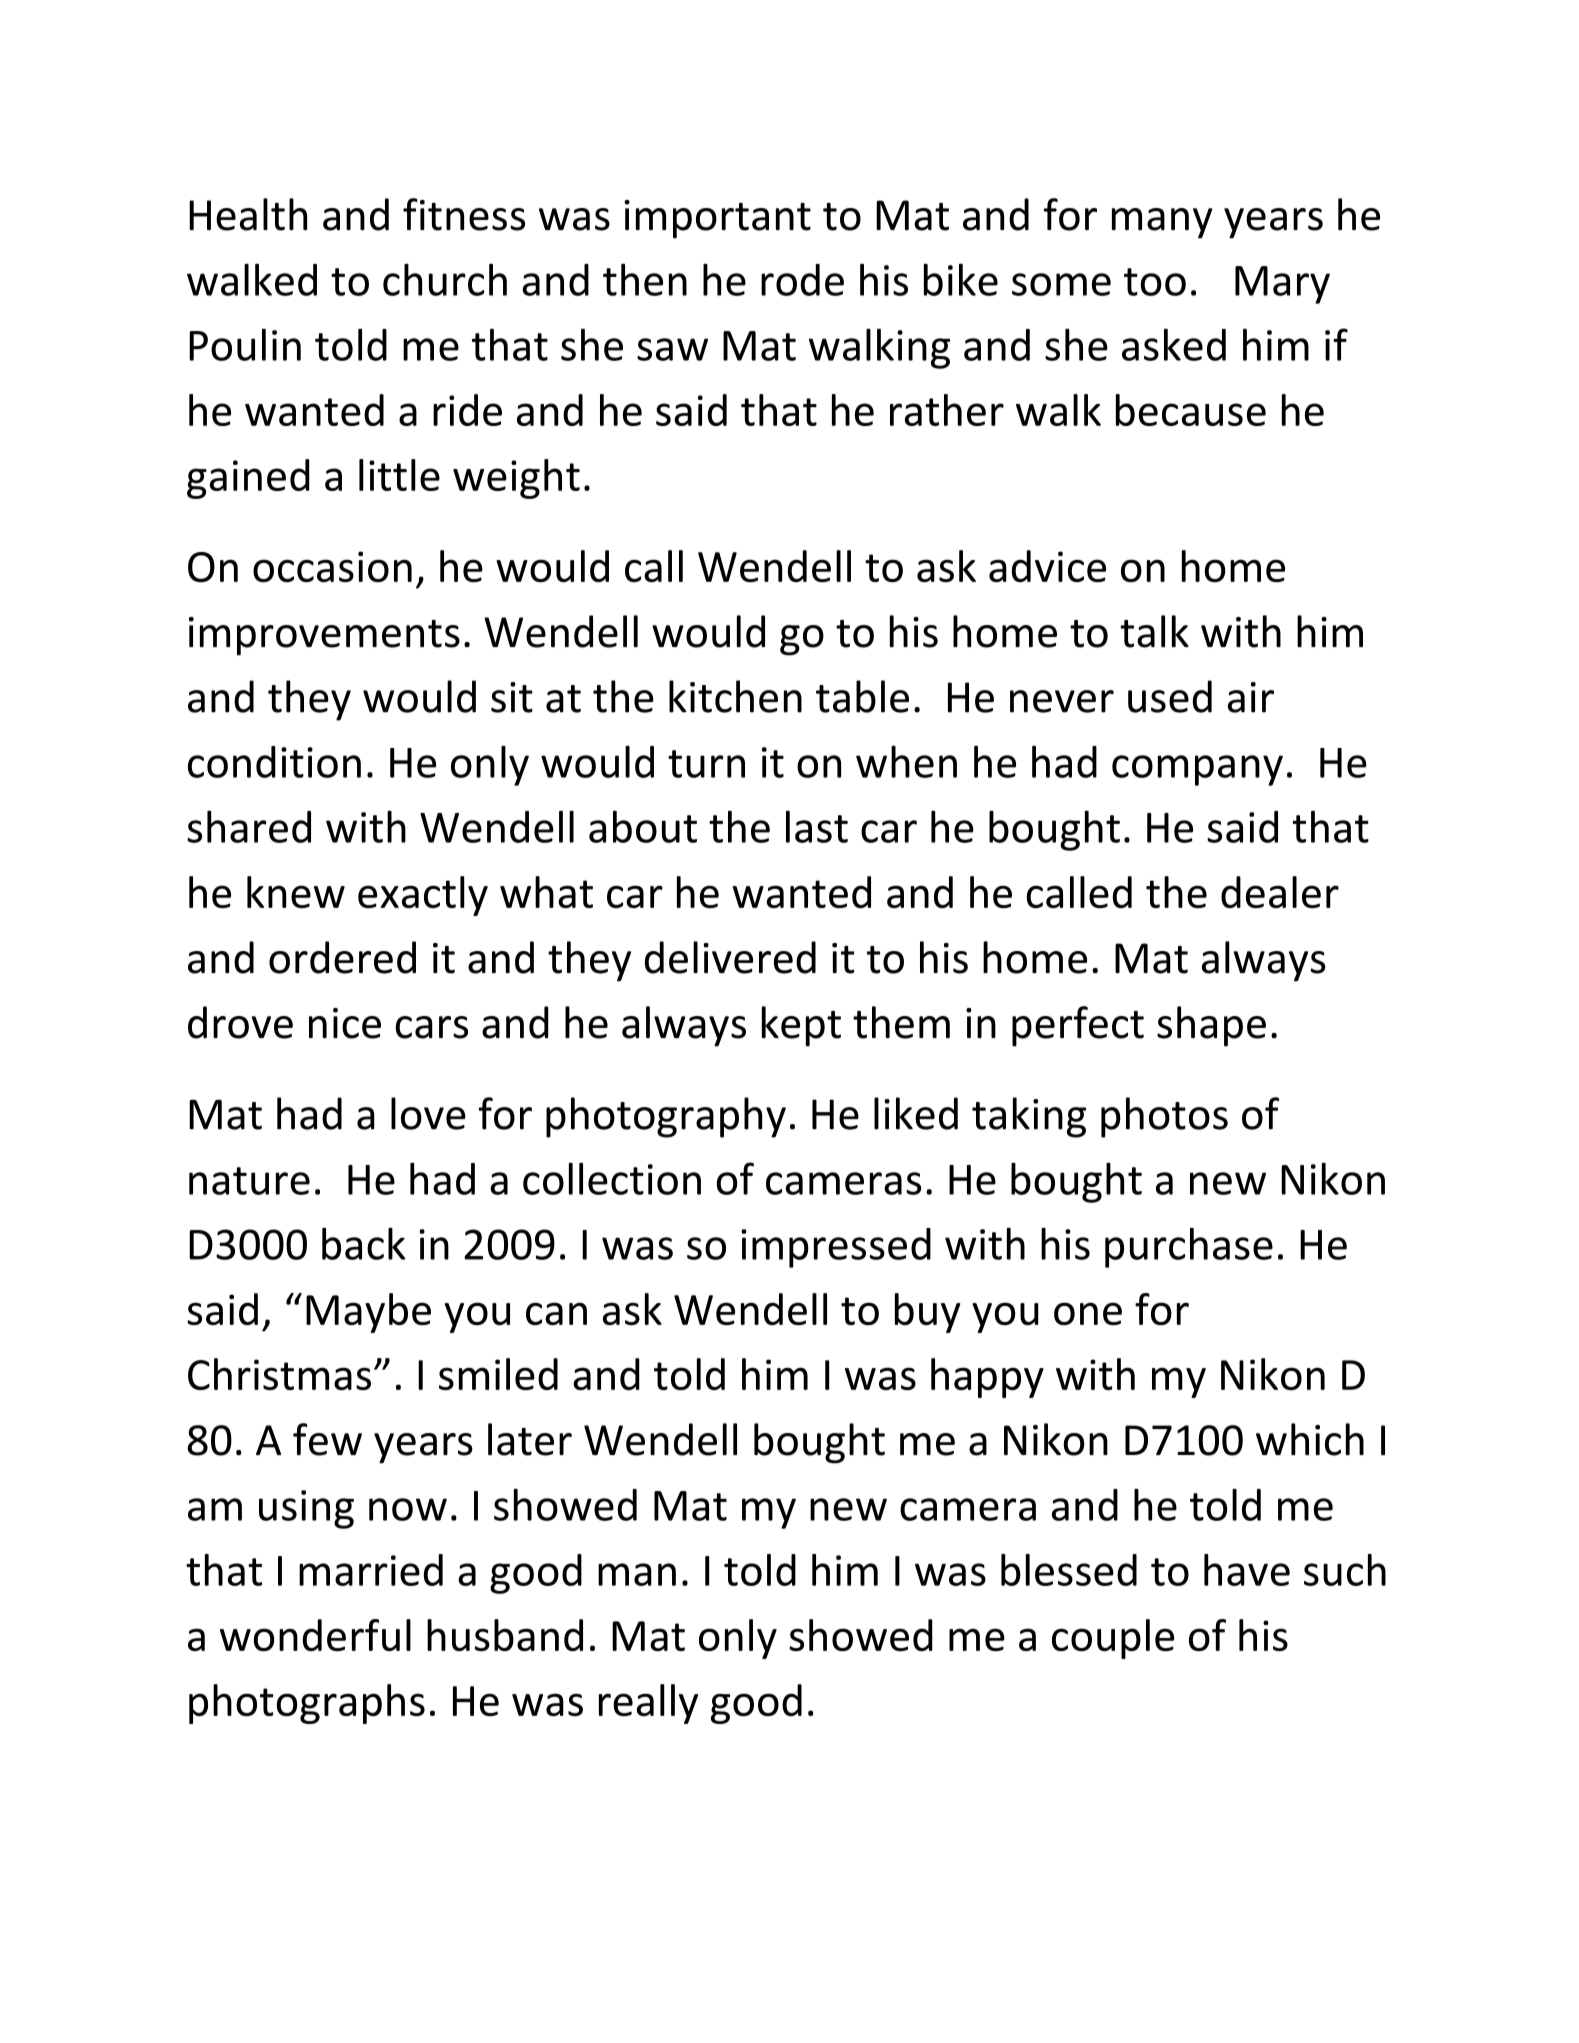 Image resolution: width=1579 pixels, height=2043 pixels. Describe the element at coordinates (836, 1248) in the screenshot. I see `impressed` at that location.
